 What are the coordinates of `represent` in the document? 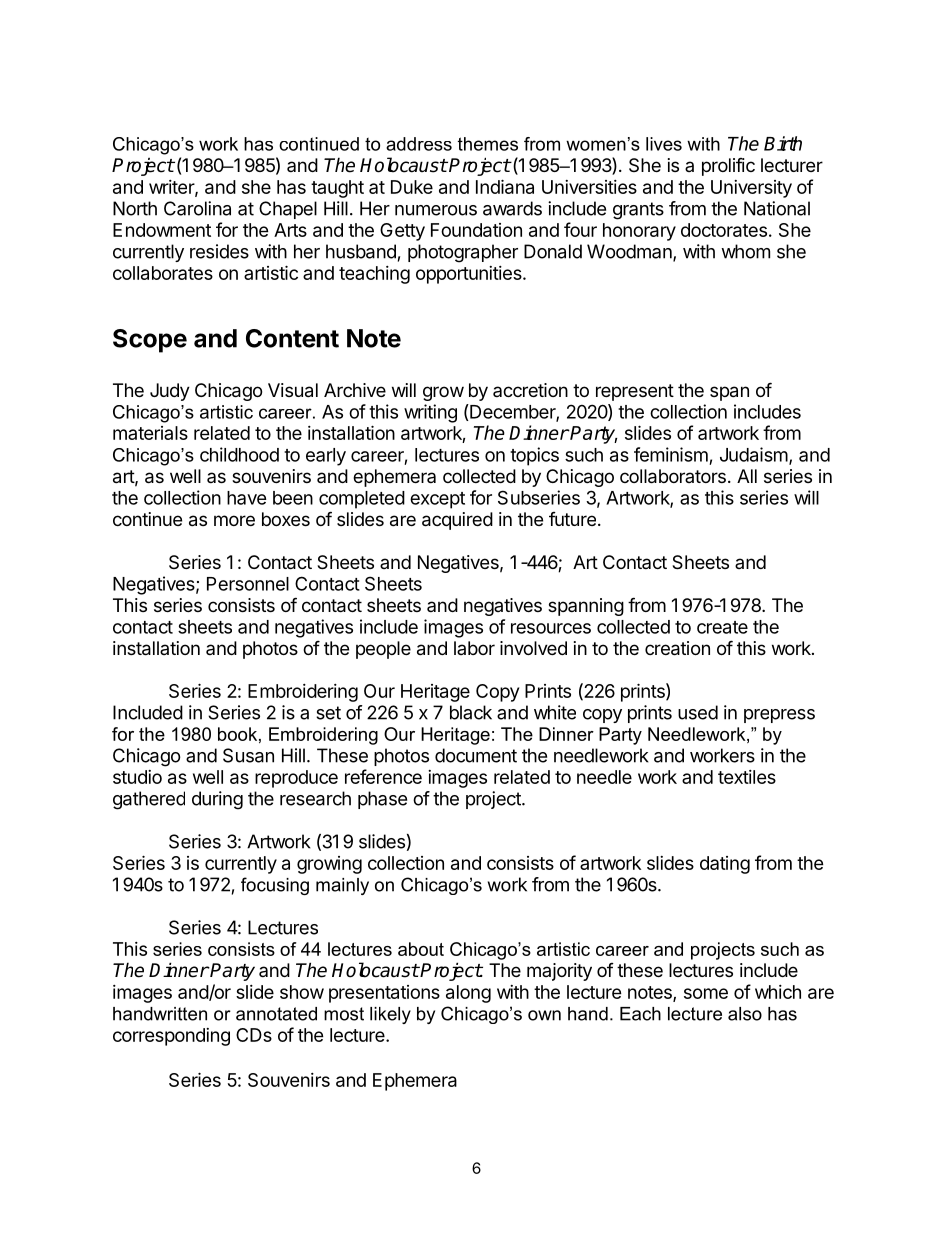 It's located at (635, 392).
